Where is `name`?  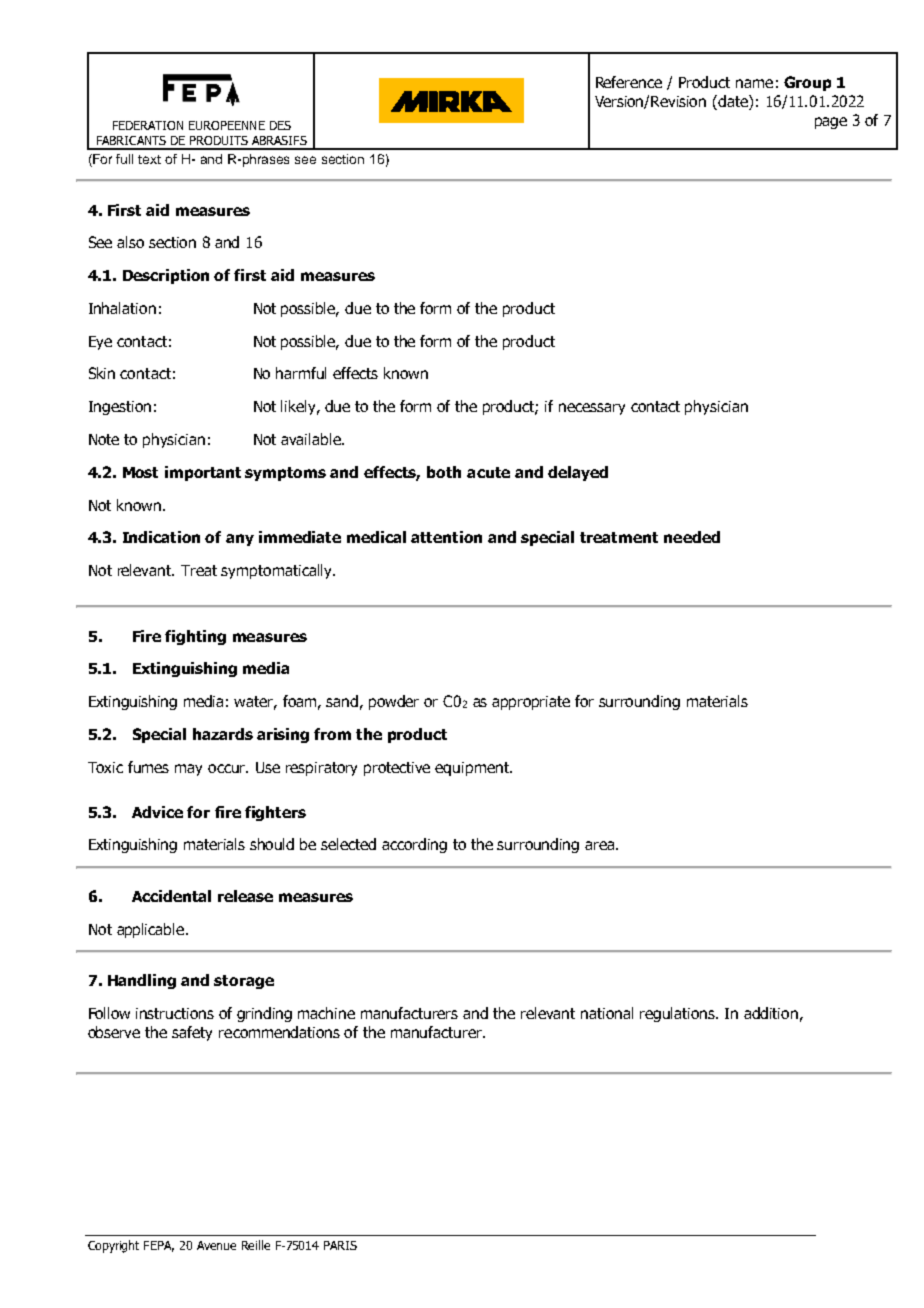
name is located at coordinates (754, 83).
